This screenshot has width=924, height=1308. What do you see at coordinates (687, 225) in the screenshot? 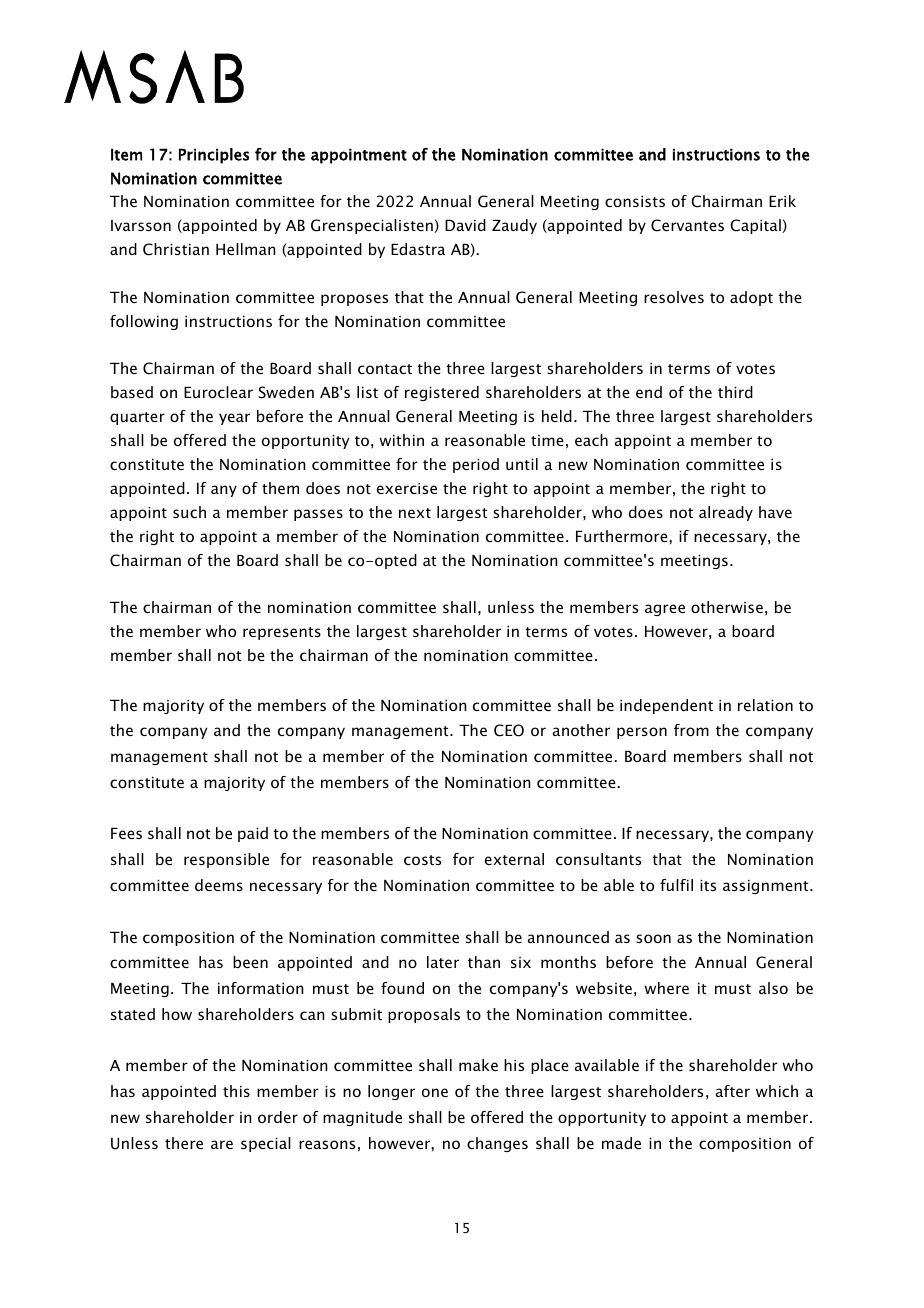
I see `Cervantes` at bounding box center [687, 225].
